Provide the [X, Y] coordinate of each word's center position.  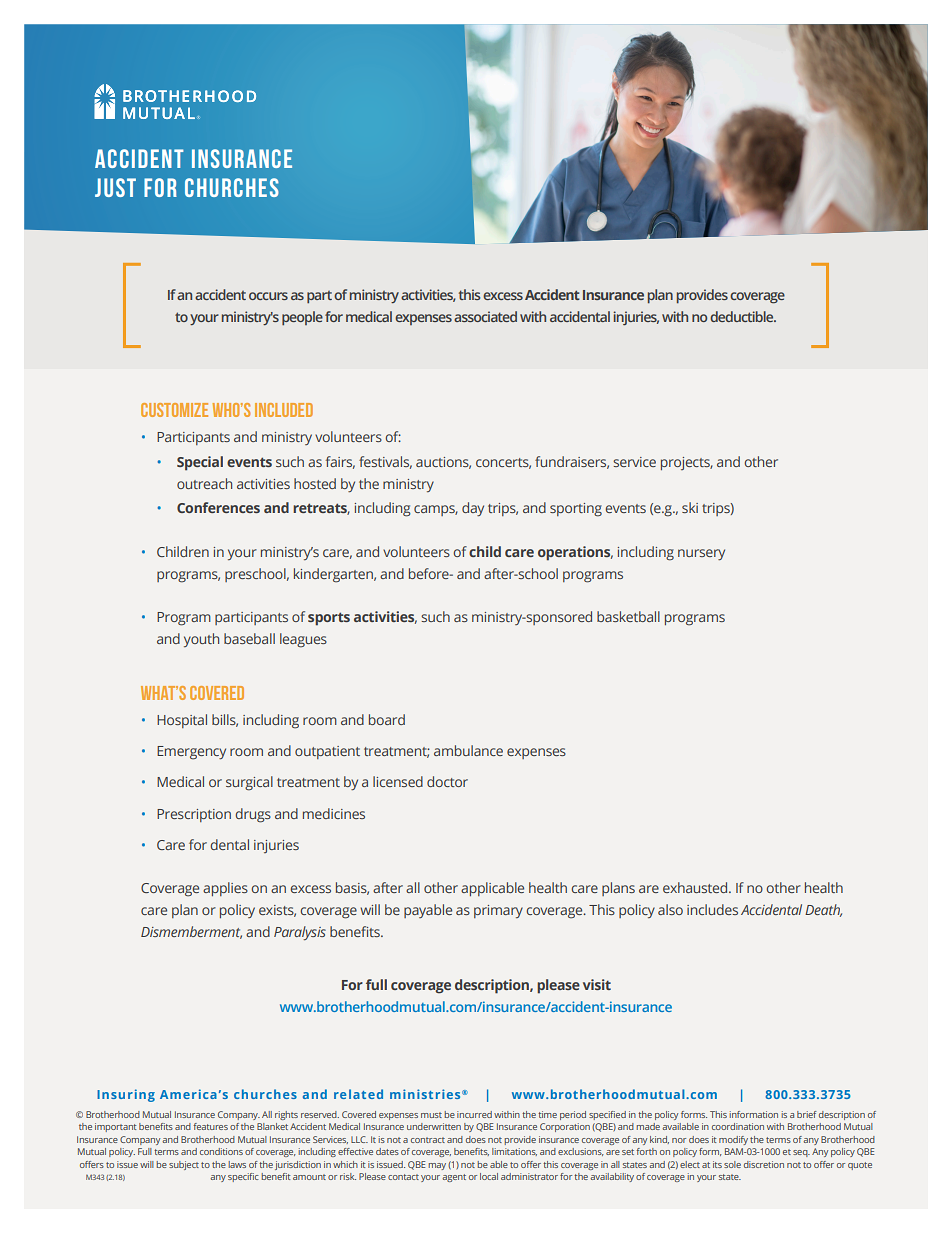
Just [115, 187]
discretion [764, 1164]
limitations [514, 1152]
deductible [743, 316]
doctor [447, 781]
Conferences [218, 507]
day [473, 509]
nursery [701, 554]
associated [485, 316]
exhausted [696, 887]
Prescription [194, 815]
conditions [221, 1151]
